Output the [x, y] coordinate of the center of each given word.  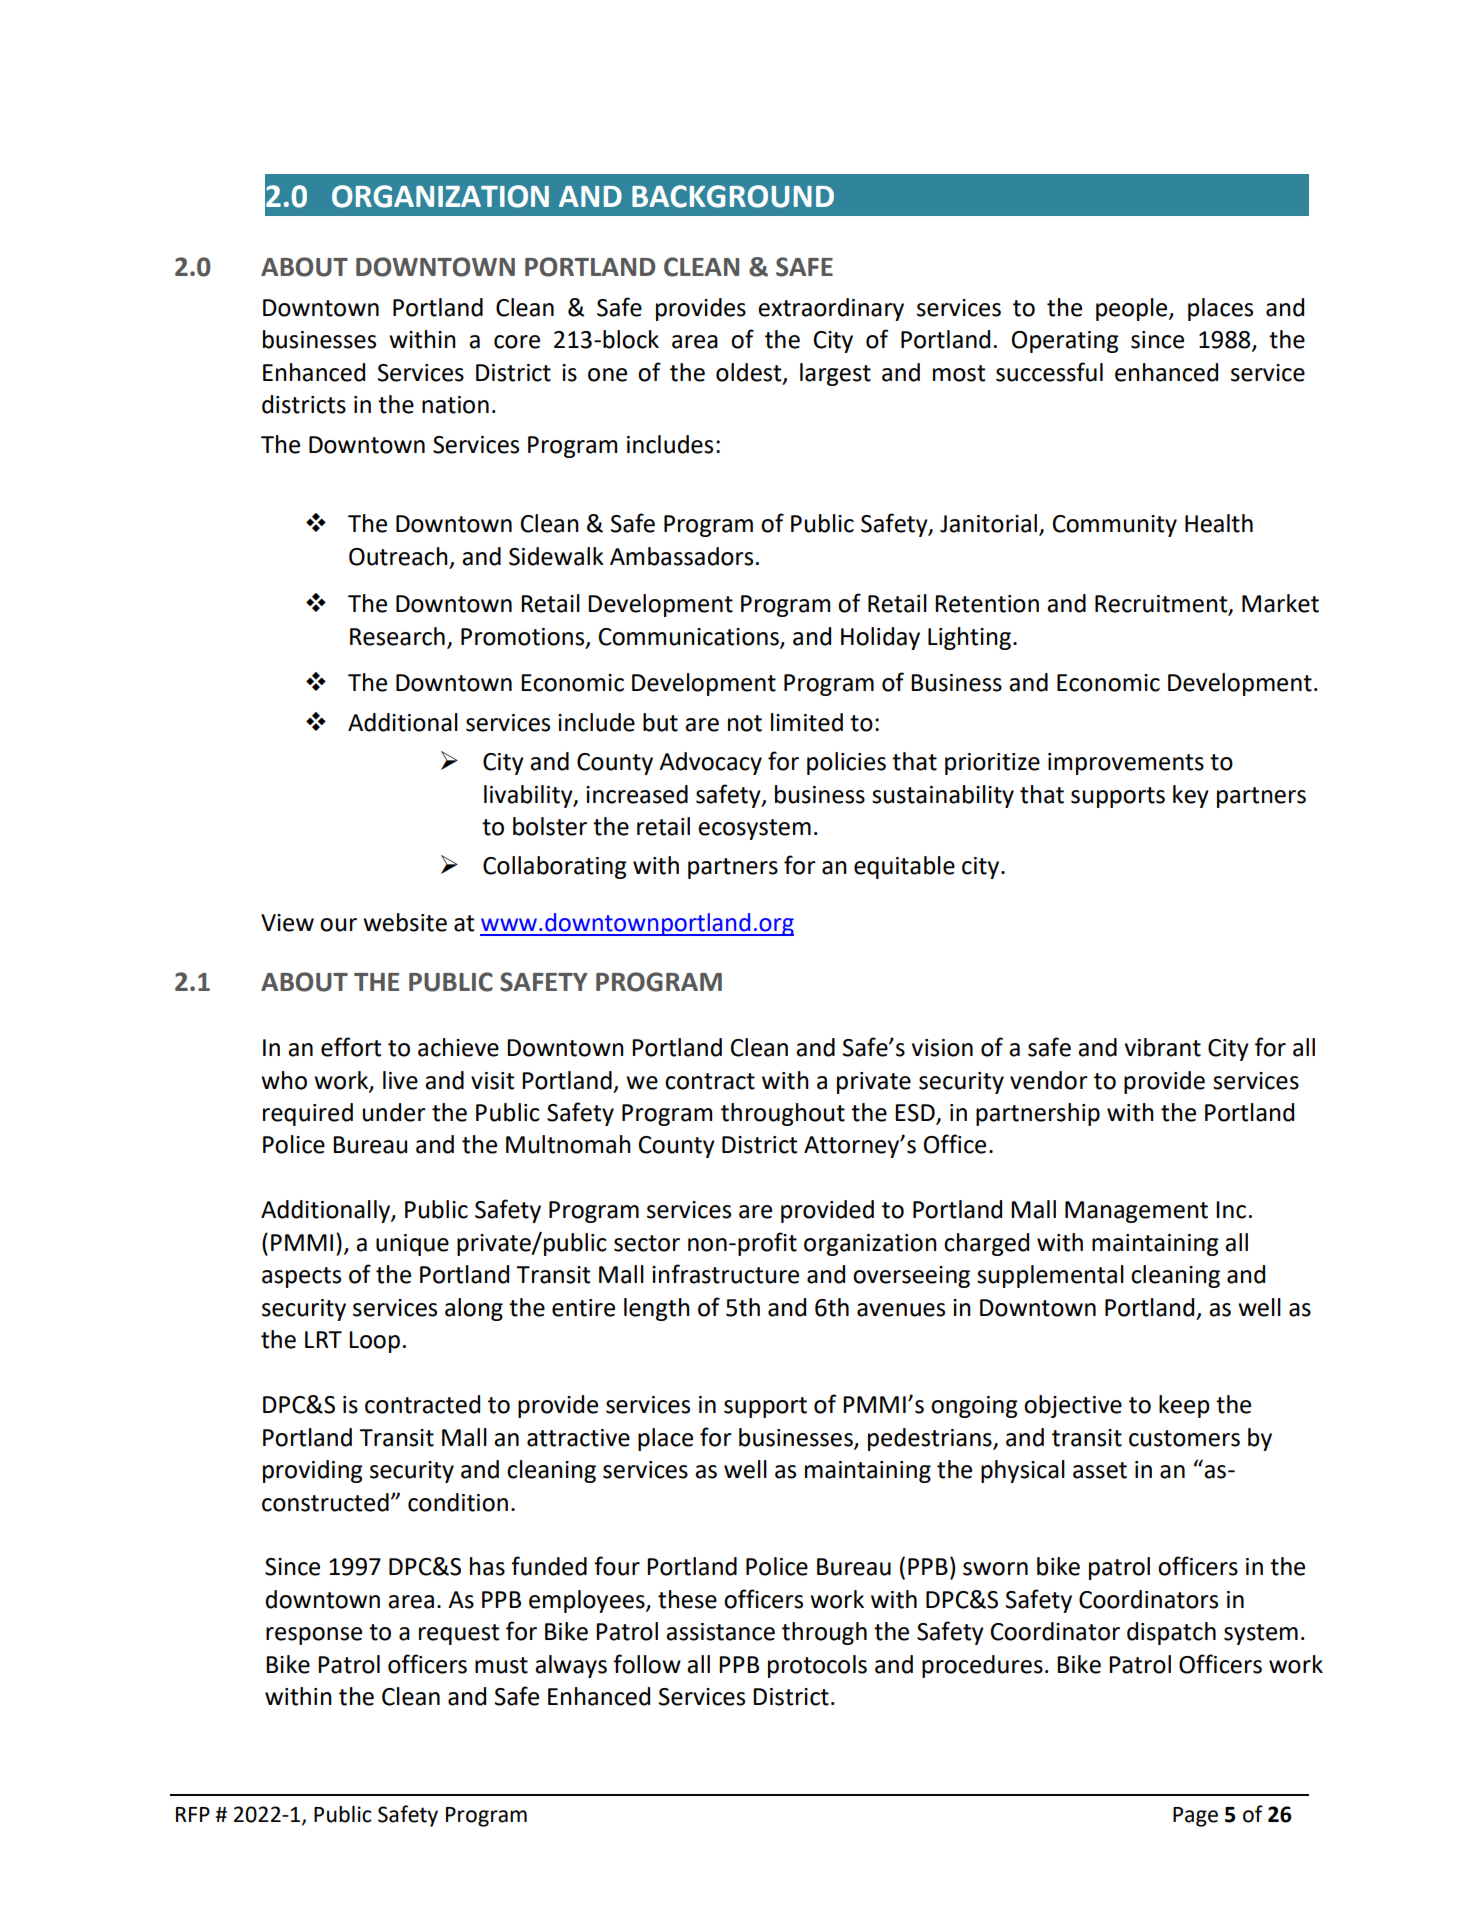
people [1133, 309]
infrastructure [725, 1274]
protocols [817, 1666]
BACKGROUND [733, 196]
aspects [301, 1277]
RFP [193, 1814]
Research [397, 636]
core [517, 342]
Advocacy [710, 763]
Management [1136, 1212]
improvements [1126, 764]
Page [1195, 1817]
